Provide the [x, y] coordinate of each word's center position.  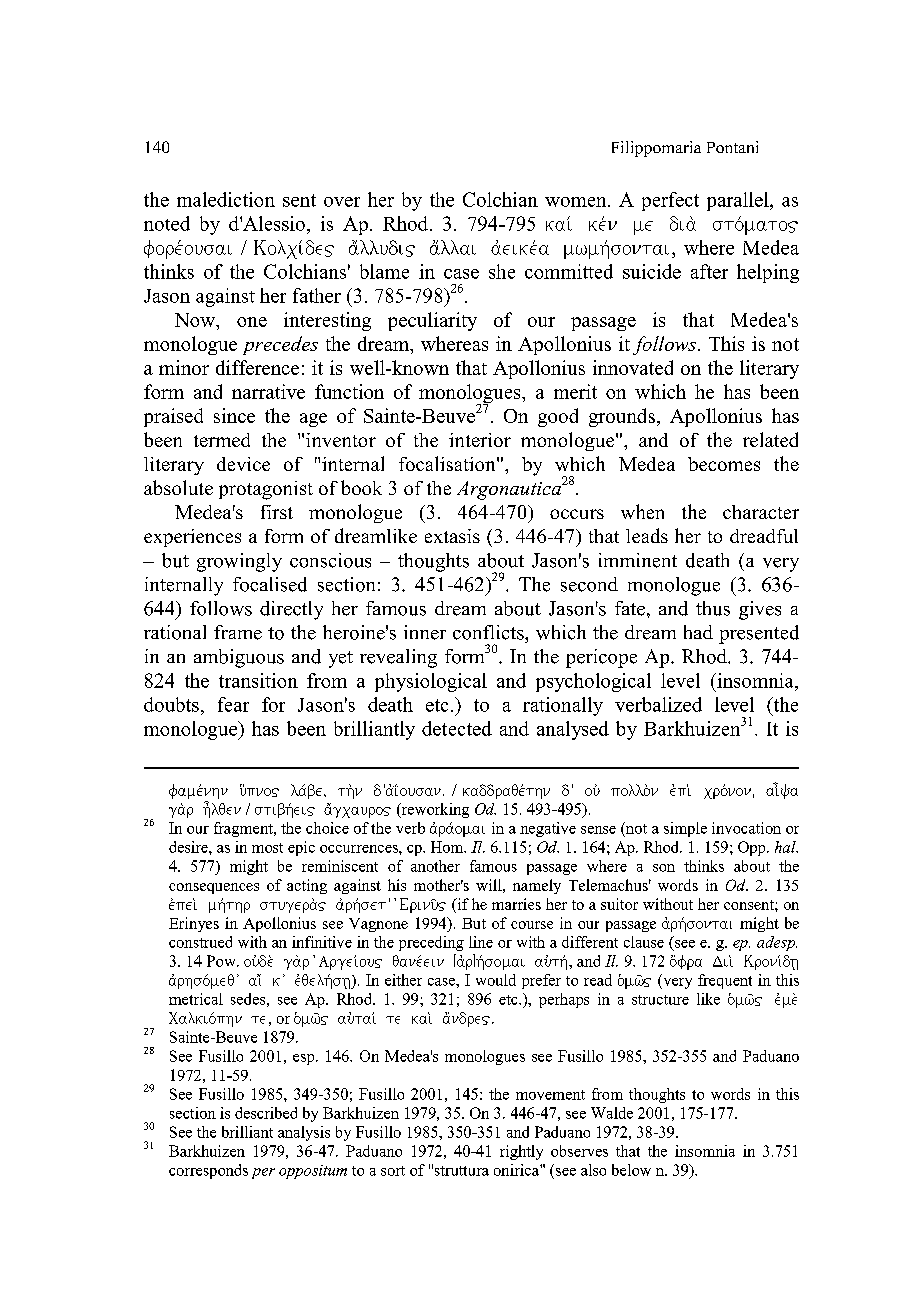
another [435, 866]
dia [683, 223]
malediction [226, 199]
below [631, 1170]
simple [685, 829]
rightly [521, 1152]
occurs [577, 514]
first [277, 512]
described [266, 1113]
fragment [244, 829]
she [502, 271]
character [761, 512]
